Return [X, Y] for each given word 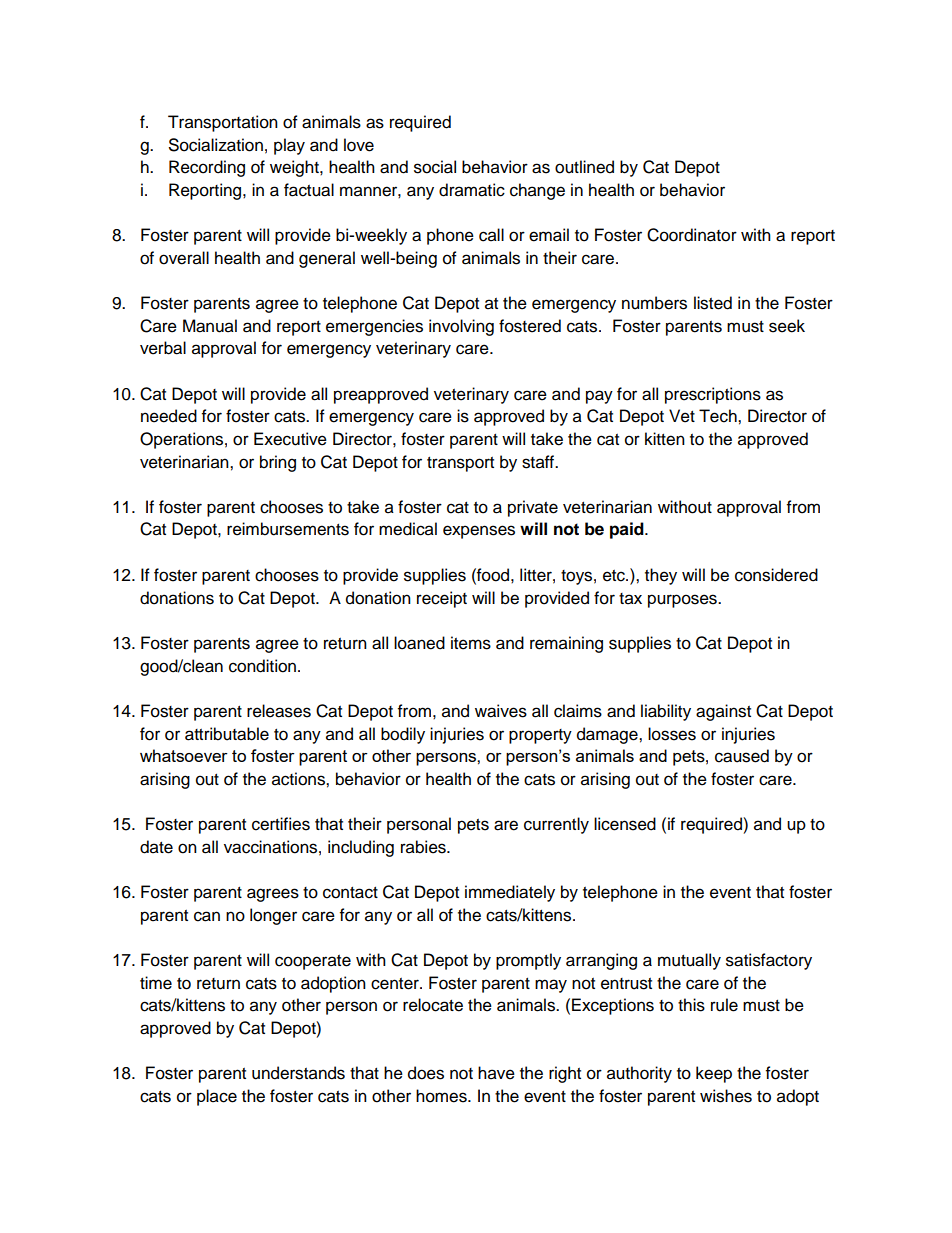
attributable [227, 734]
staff [539, 462]
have [496, 1073]
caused [742, 756]
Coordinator [692, 235]
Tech [719, 416]
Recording [207, 168]
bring [278, 463]
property [540, 736]
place [217, 1097]
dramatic [472, 190]
